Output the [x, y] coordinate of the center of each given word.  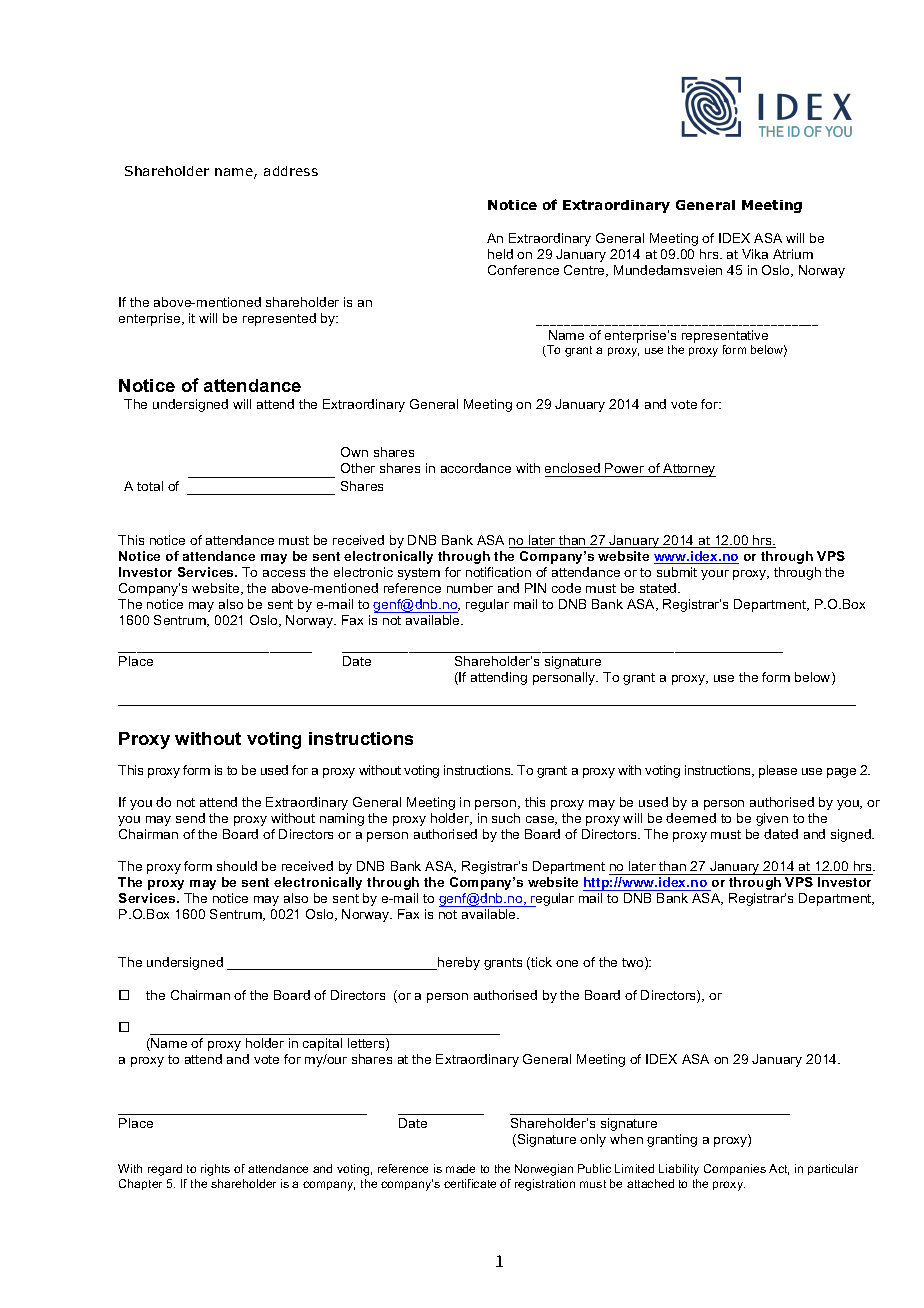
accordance [476, 468]
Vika [755, 254]
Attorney [689, 470]
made [460, 1168]
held [500, 254]
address [291, 171]
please [778, 771]
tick [540, 963]
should [237, 866]
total [150, 486]
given [772, 819]
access [284, 573]
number [470, 588]
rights [215, 1170]
